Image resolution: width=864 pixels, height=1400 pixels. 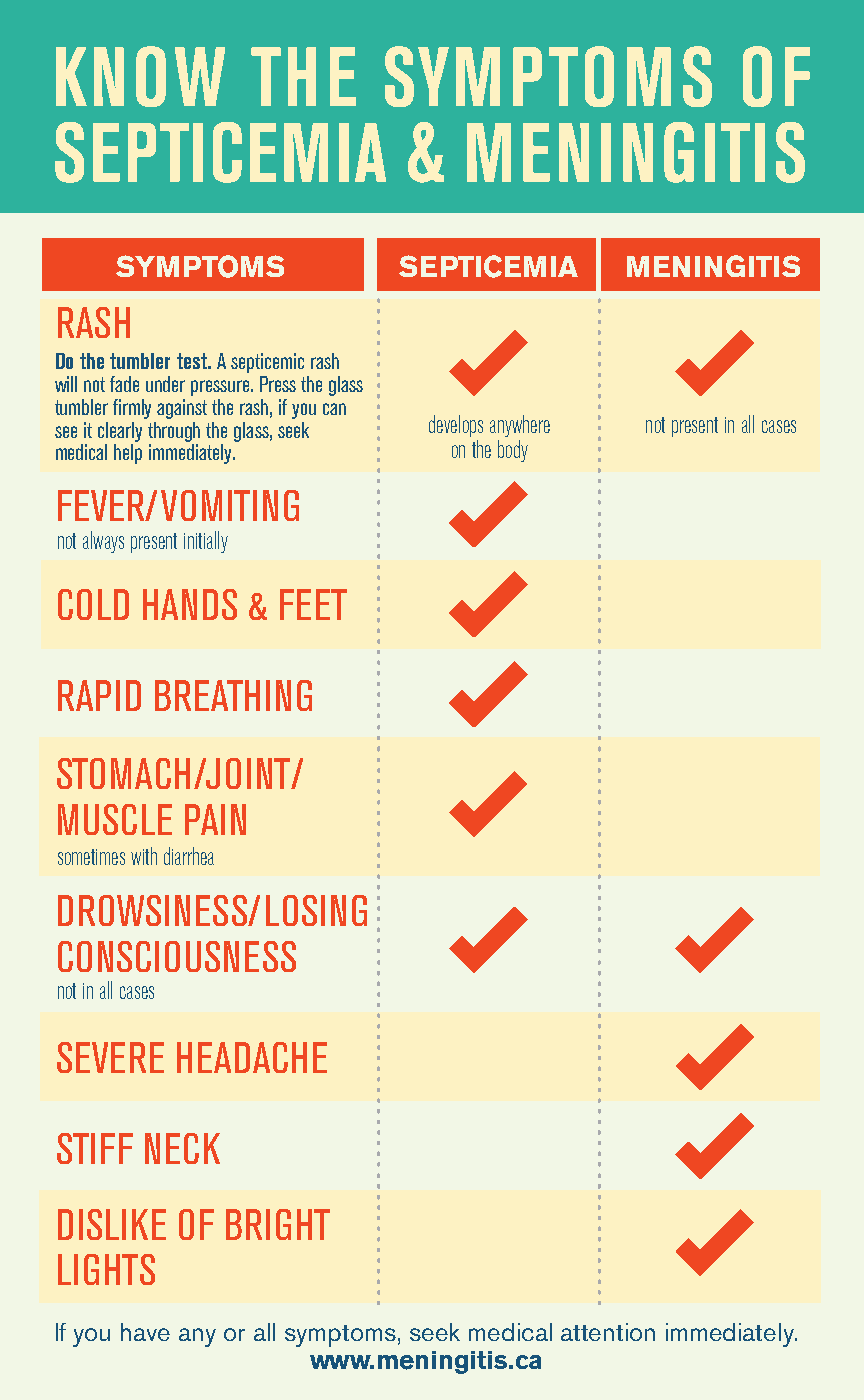 What do you see at coordinates (140, 76) in the screenshot?
I see `KNOW` at bounding box center [140, 76].
